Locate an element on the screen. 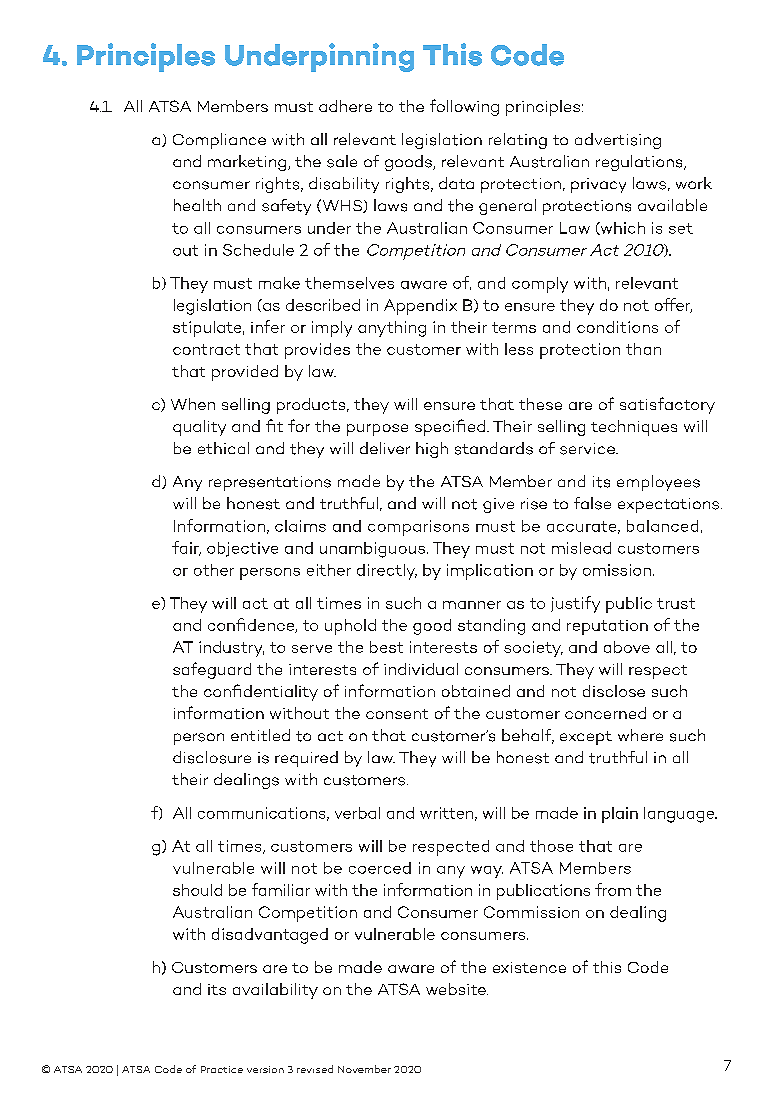  infer is located at coordinates (268, 326).
